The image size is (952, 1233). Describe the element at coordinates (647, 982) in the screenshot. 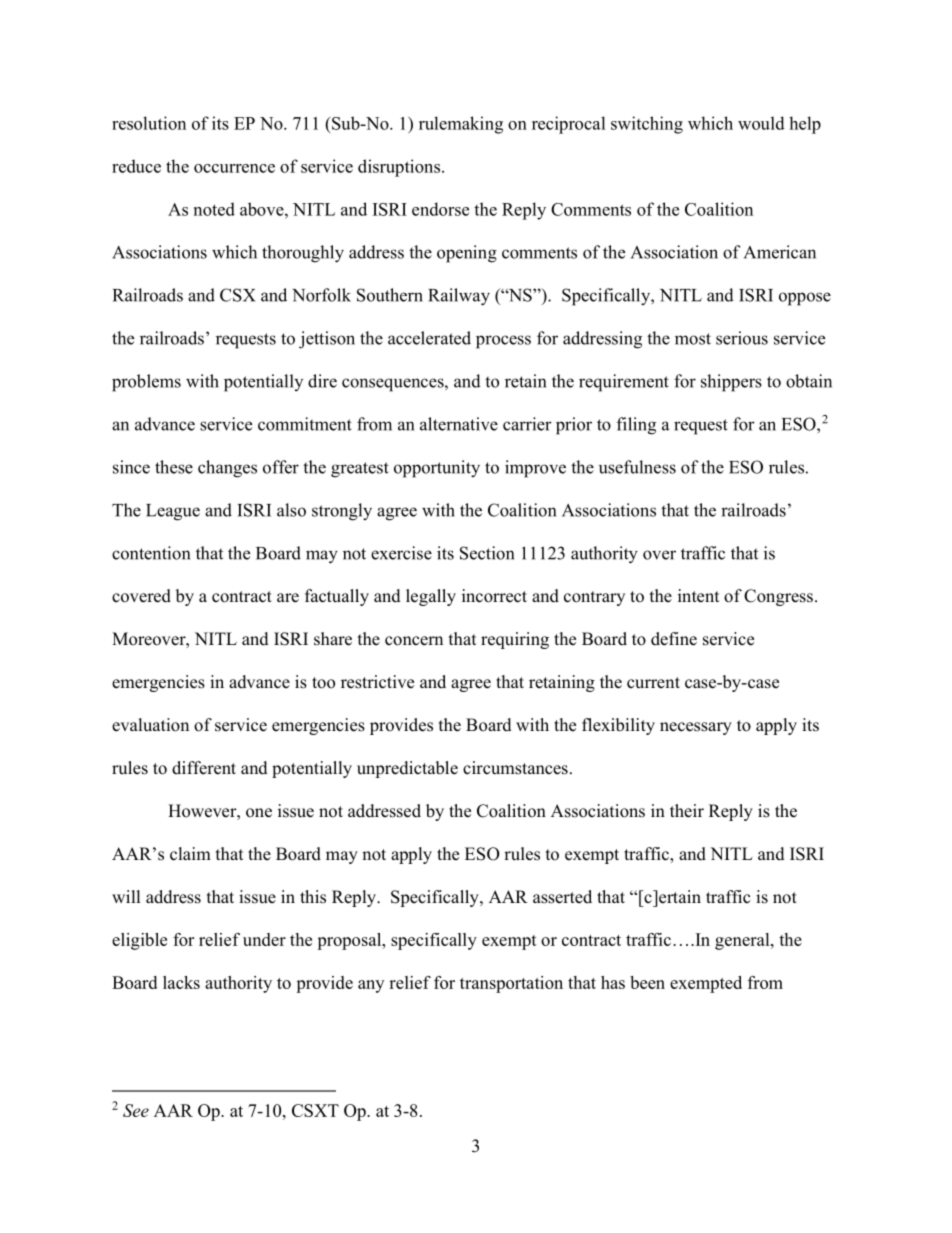

I see `been` at that location.
